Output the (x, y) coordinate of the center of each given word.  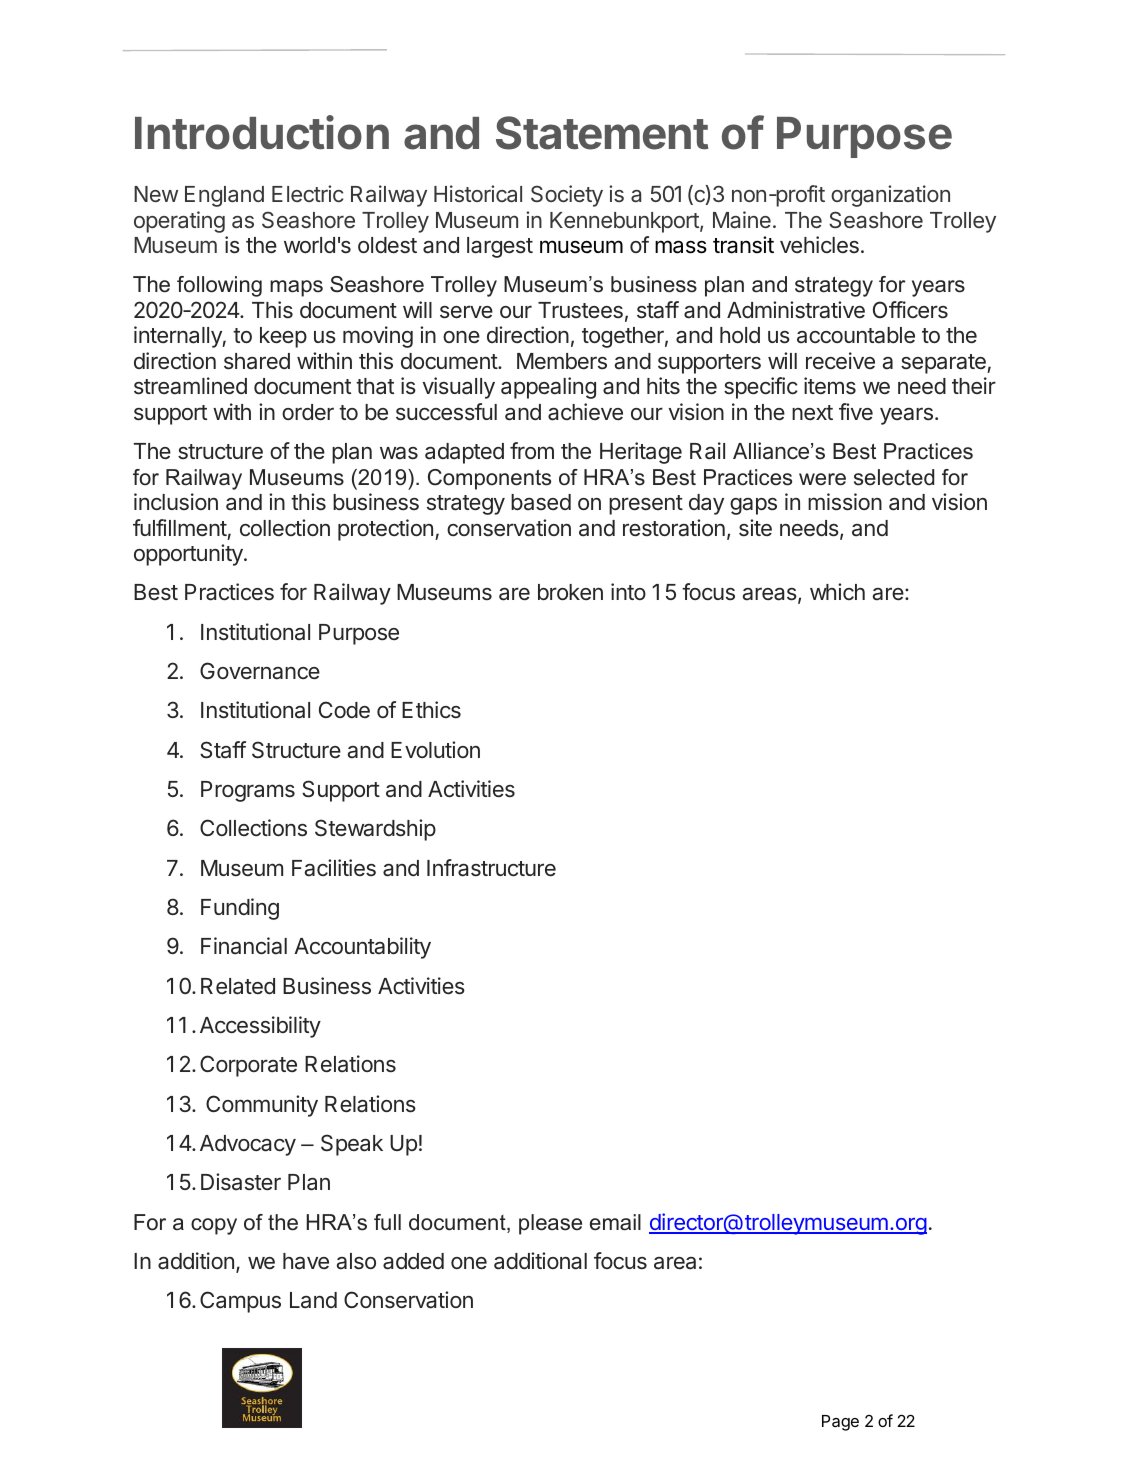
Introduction (262, 132)
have (306, 1261)
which (837, 591)
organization (890, 196)
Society (567, 196)
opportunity (189, 555)
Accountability (362, 948)
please (550, 1224)
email (615, 1222)
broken (570, 592)
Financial (244, 946)
